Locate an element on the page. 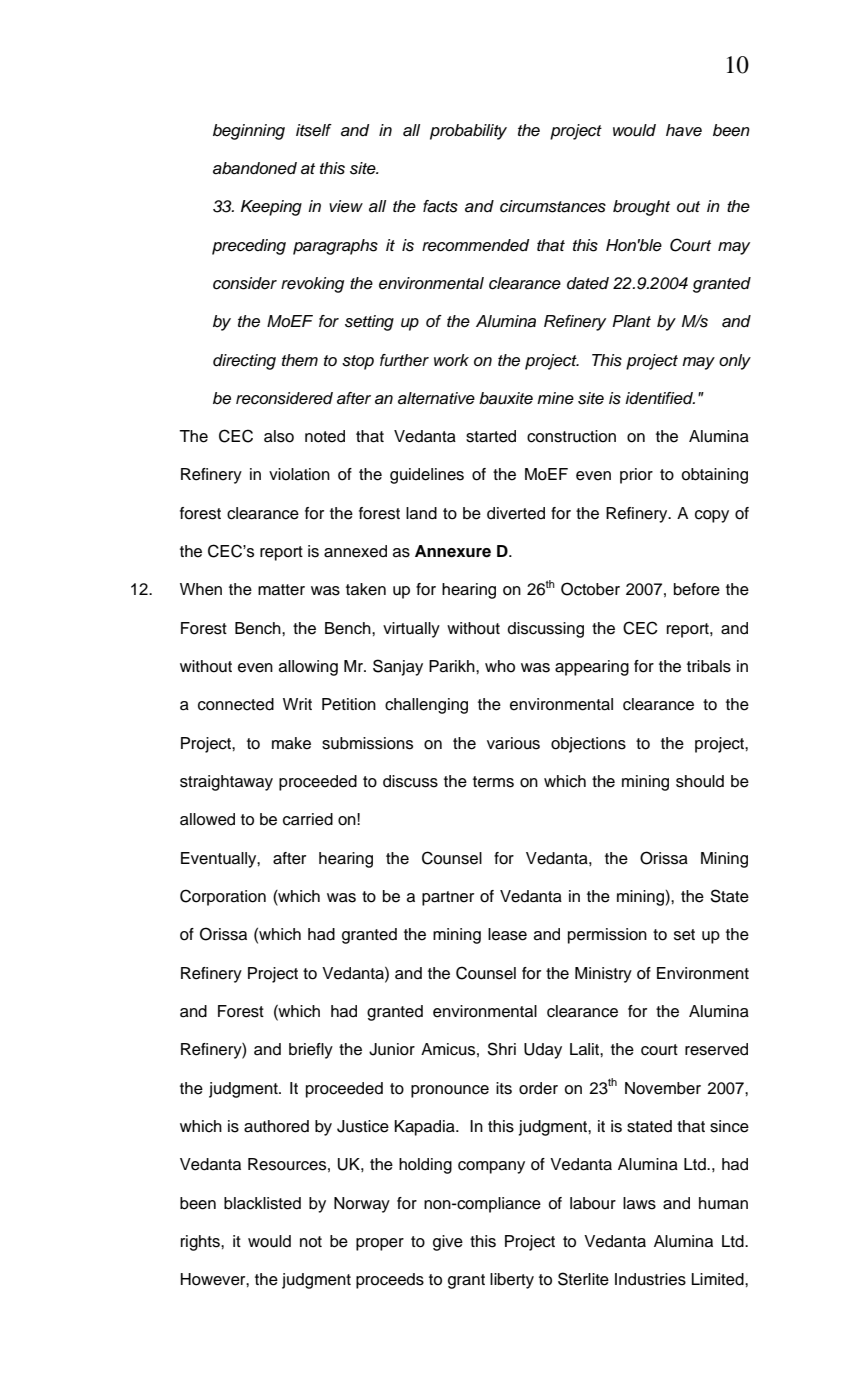 Image resolution: width=849 pixels, height=1400 pixels. should is located at coordinates (700, 781).
